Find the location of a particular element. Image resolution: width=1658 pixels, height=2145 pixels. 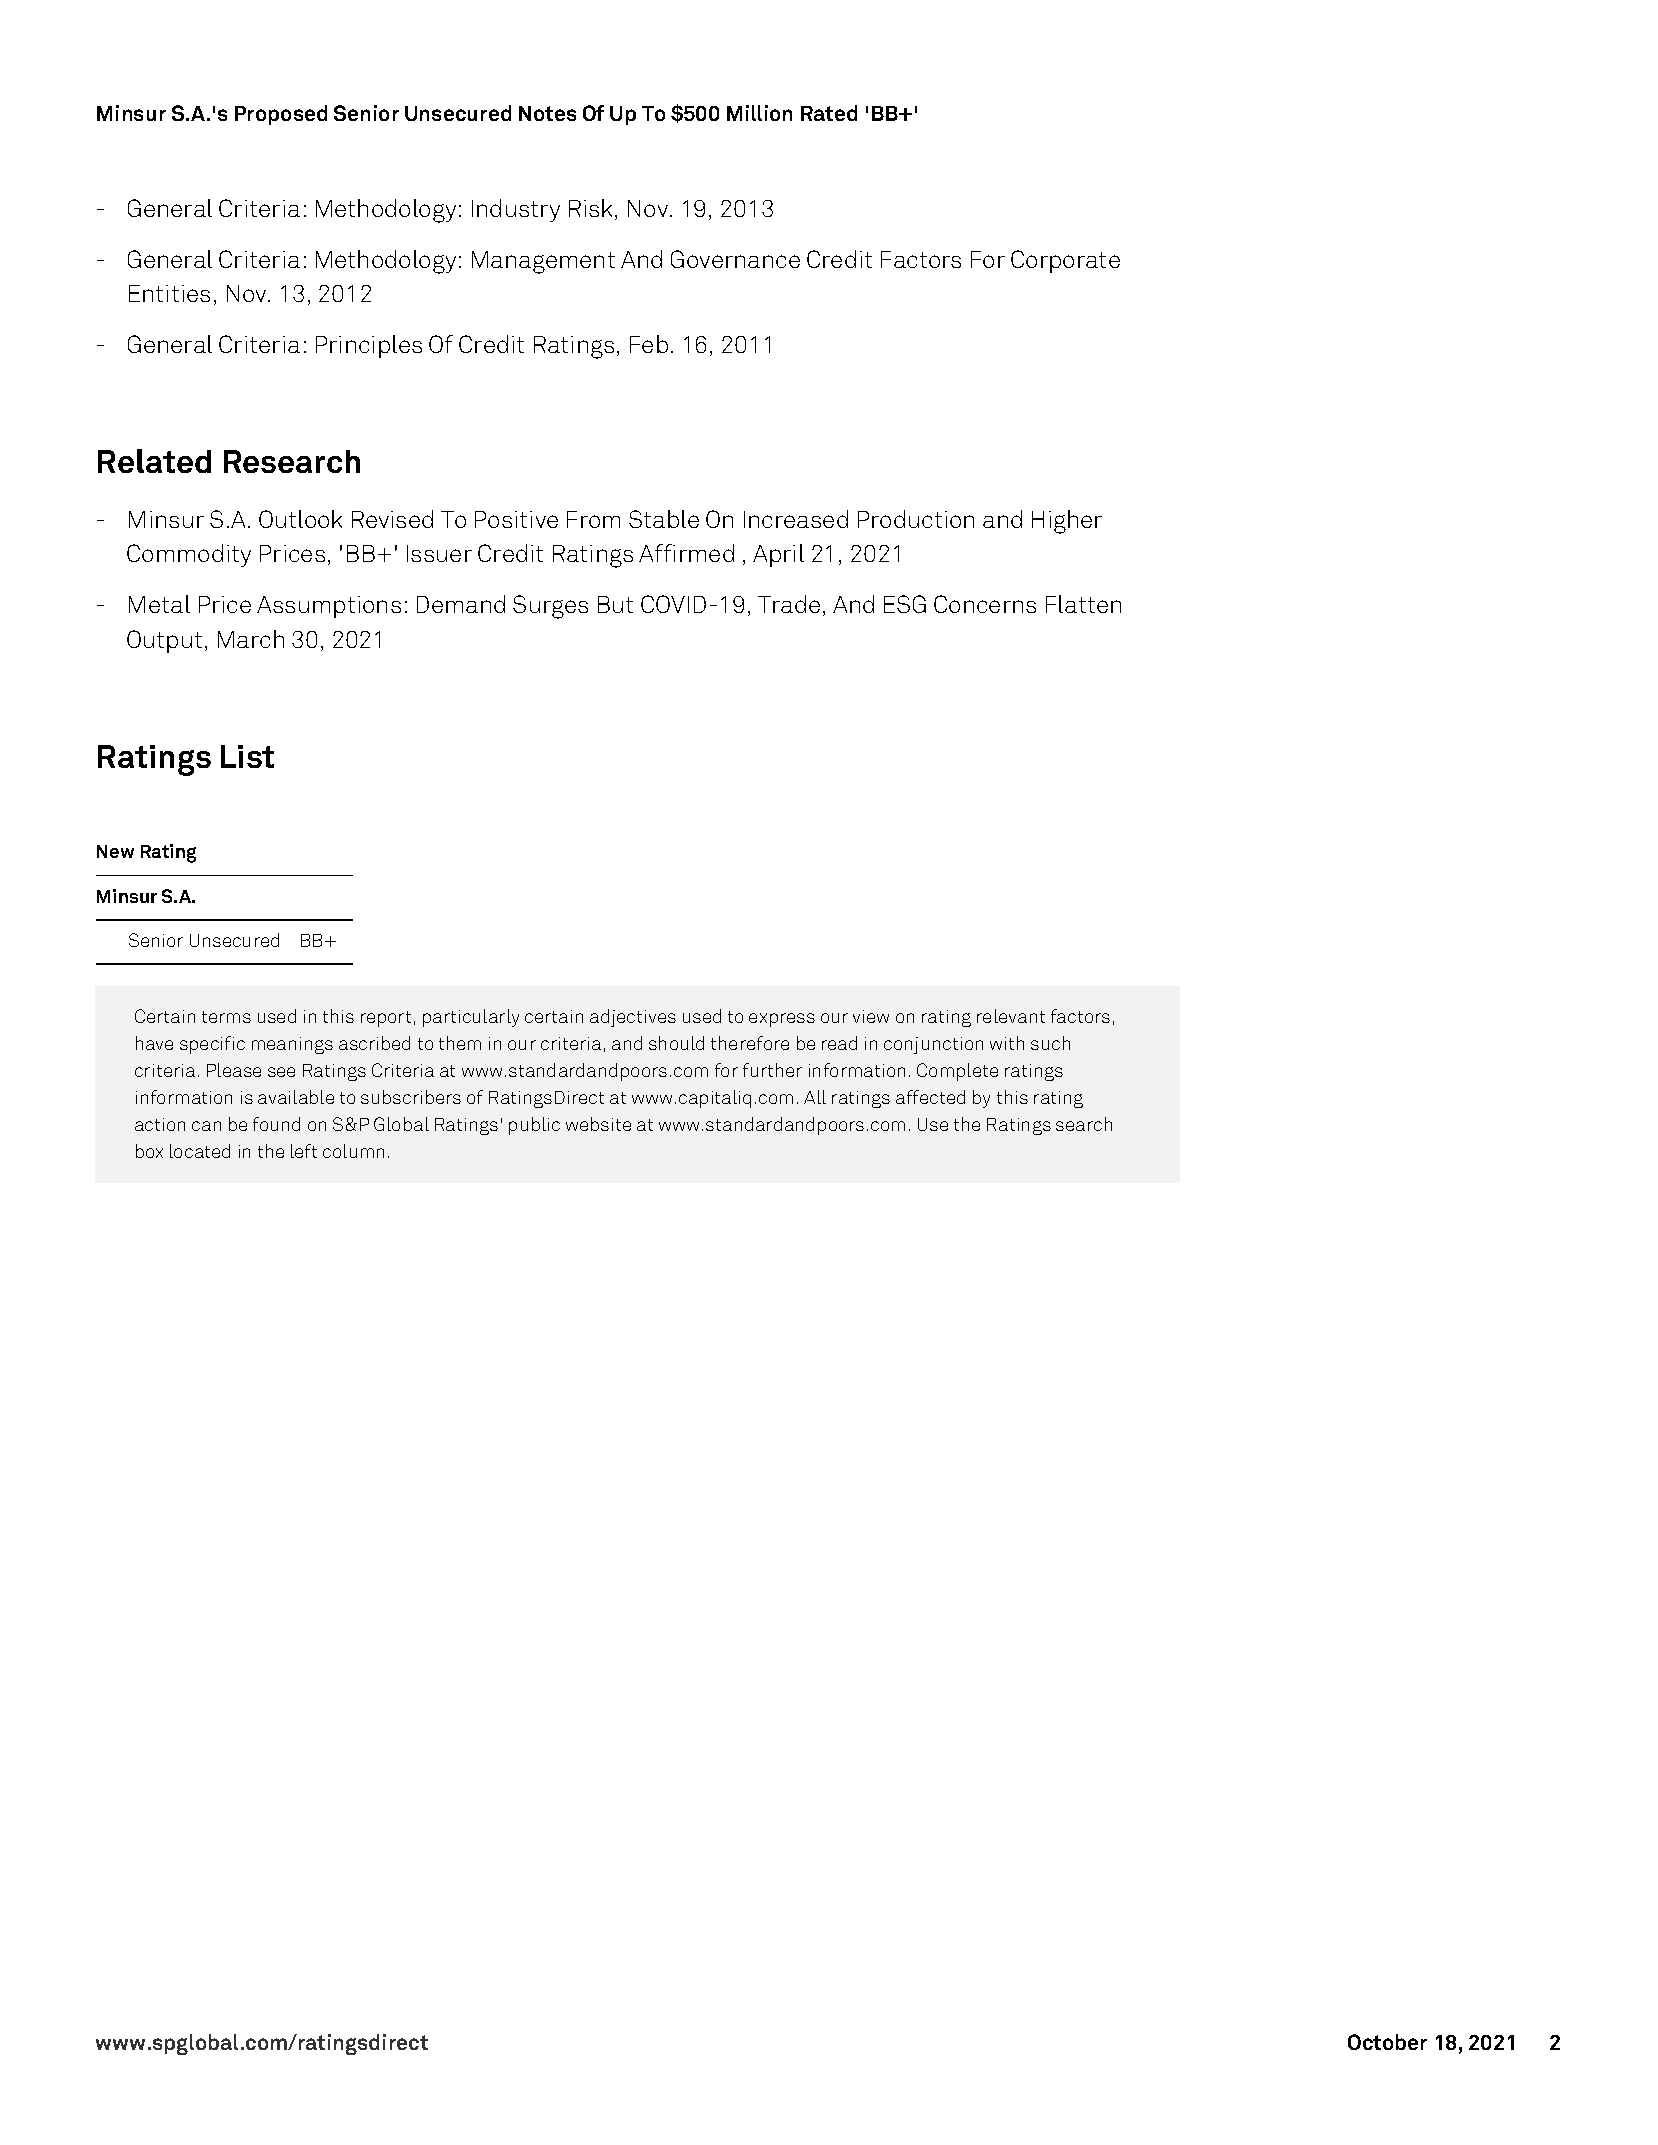

Million is located at coordinates (759, 113).
